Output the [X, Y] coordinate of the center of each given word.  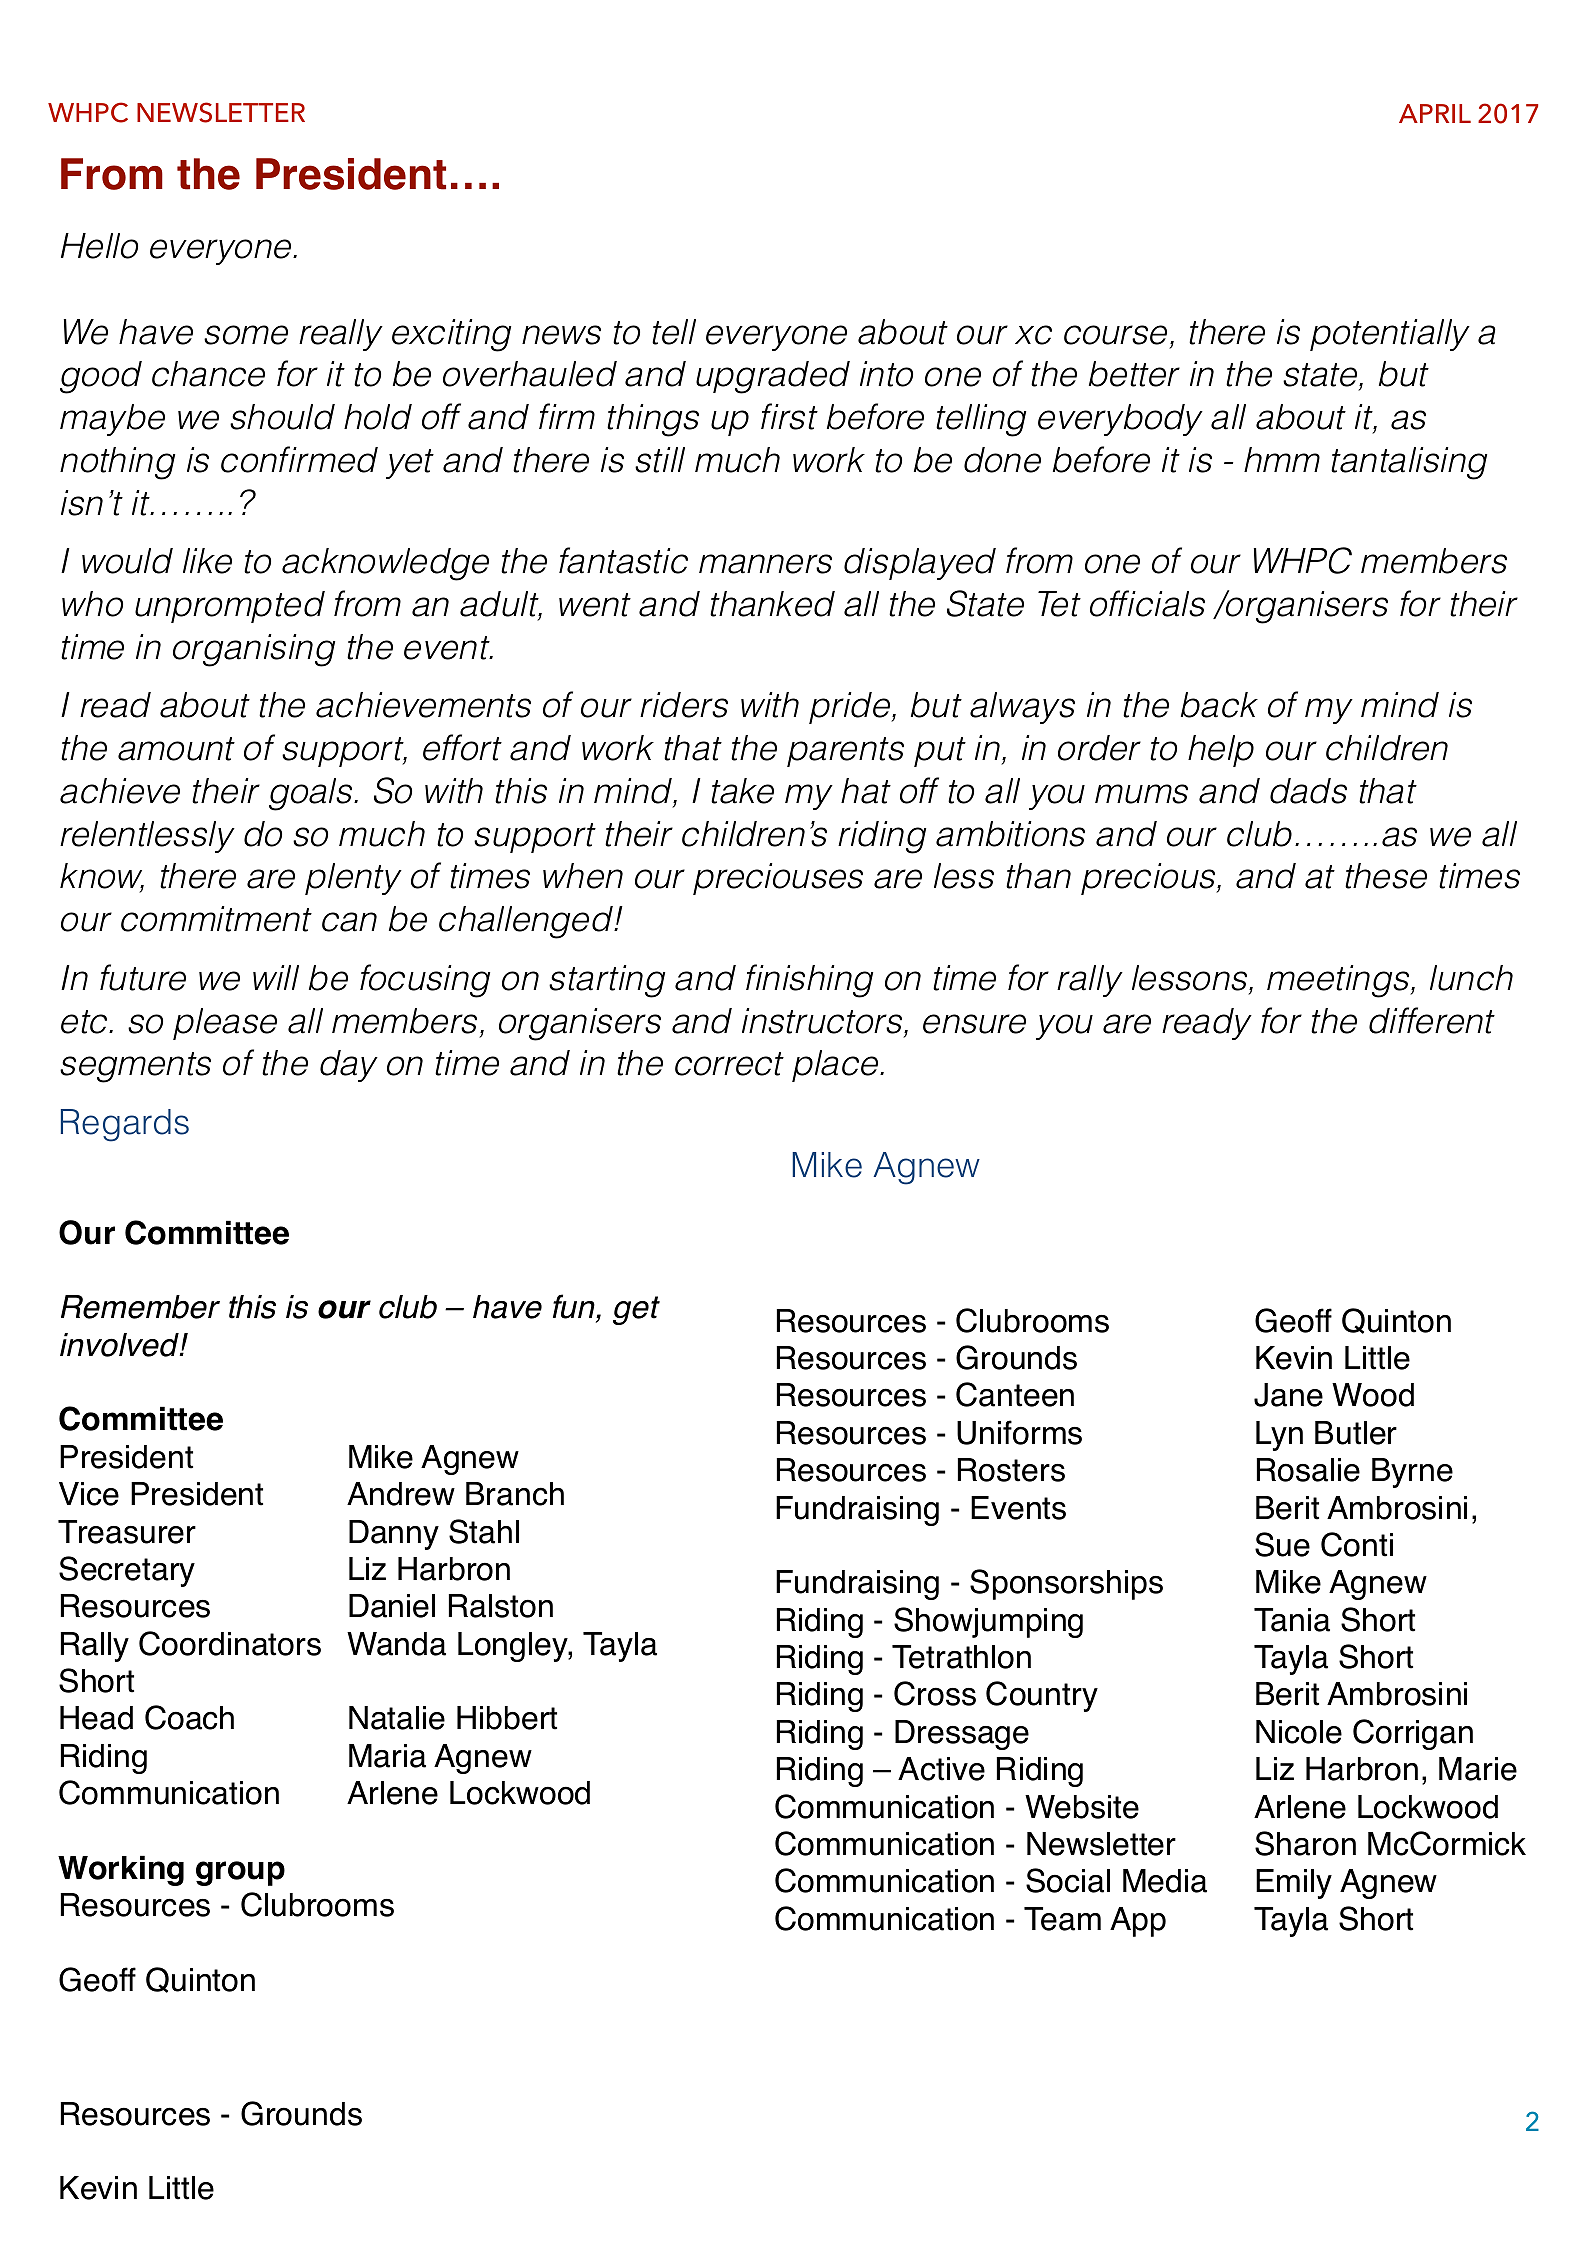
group [240, 1873]
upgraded [773, 377]
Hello [99, 246]
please [225, 1024]
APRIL [1435, 113]
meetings [1339, 981]
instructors [823, 1021]
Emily [1294, 1884]
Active [941, 1769]
